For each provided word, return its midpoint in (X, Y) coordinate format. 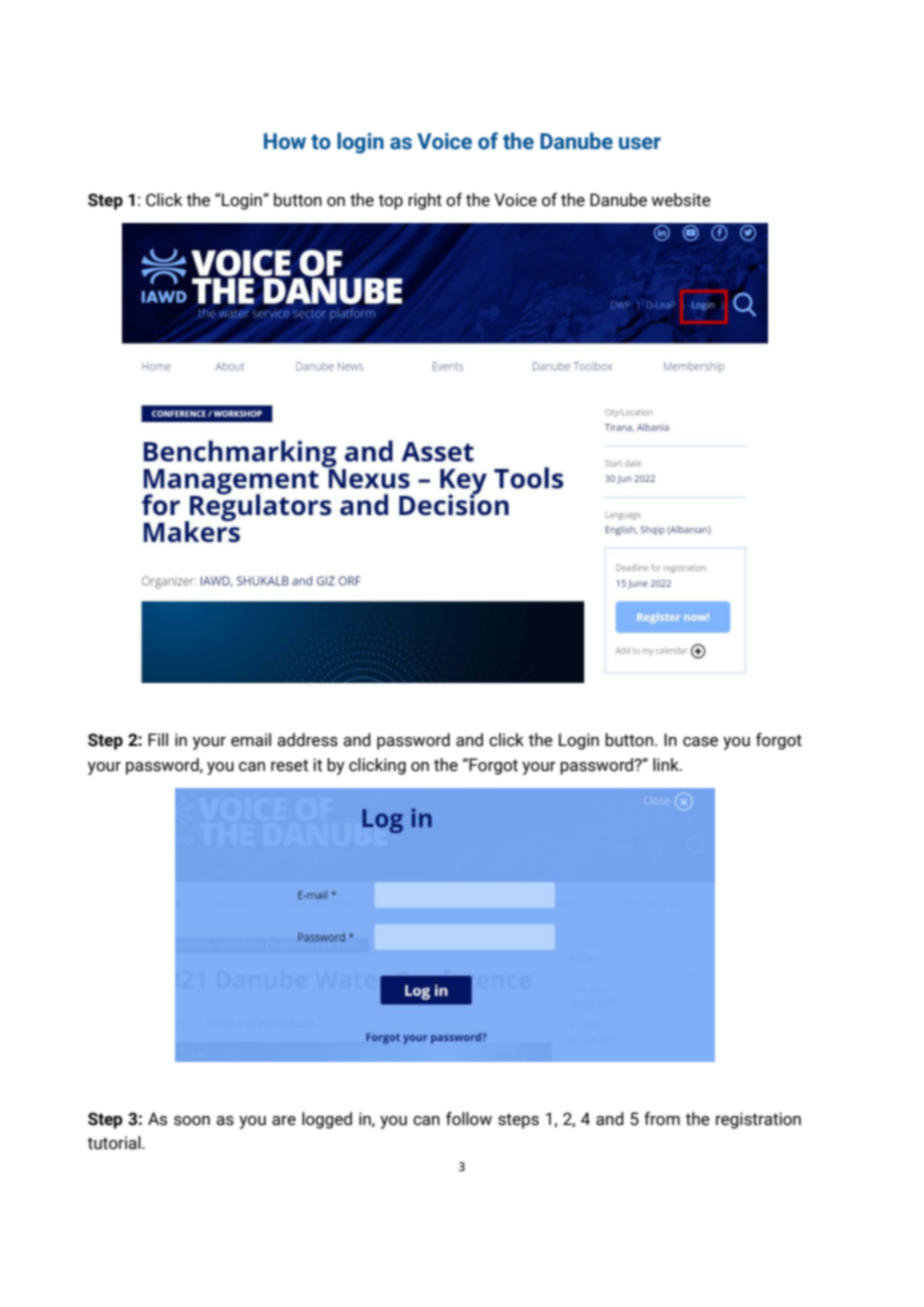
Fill (158, 739)
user (640, 143)
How (285, 141)
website (681, 200)
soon (192, 1121)
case (700, 742)
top (390, 202)
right (425, 201)
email (251, 740)
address (307, 740)
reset (289, 765)
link (667, 764)
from (662, 1119)
